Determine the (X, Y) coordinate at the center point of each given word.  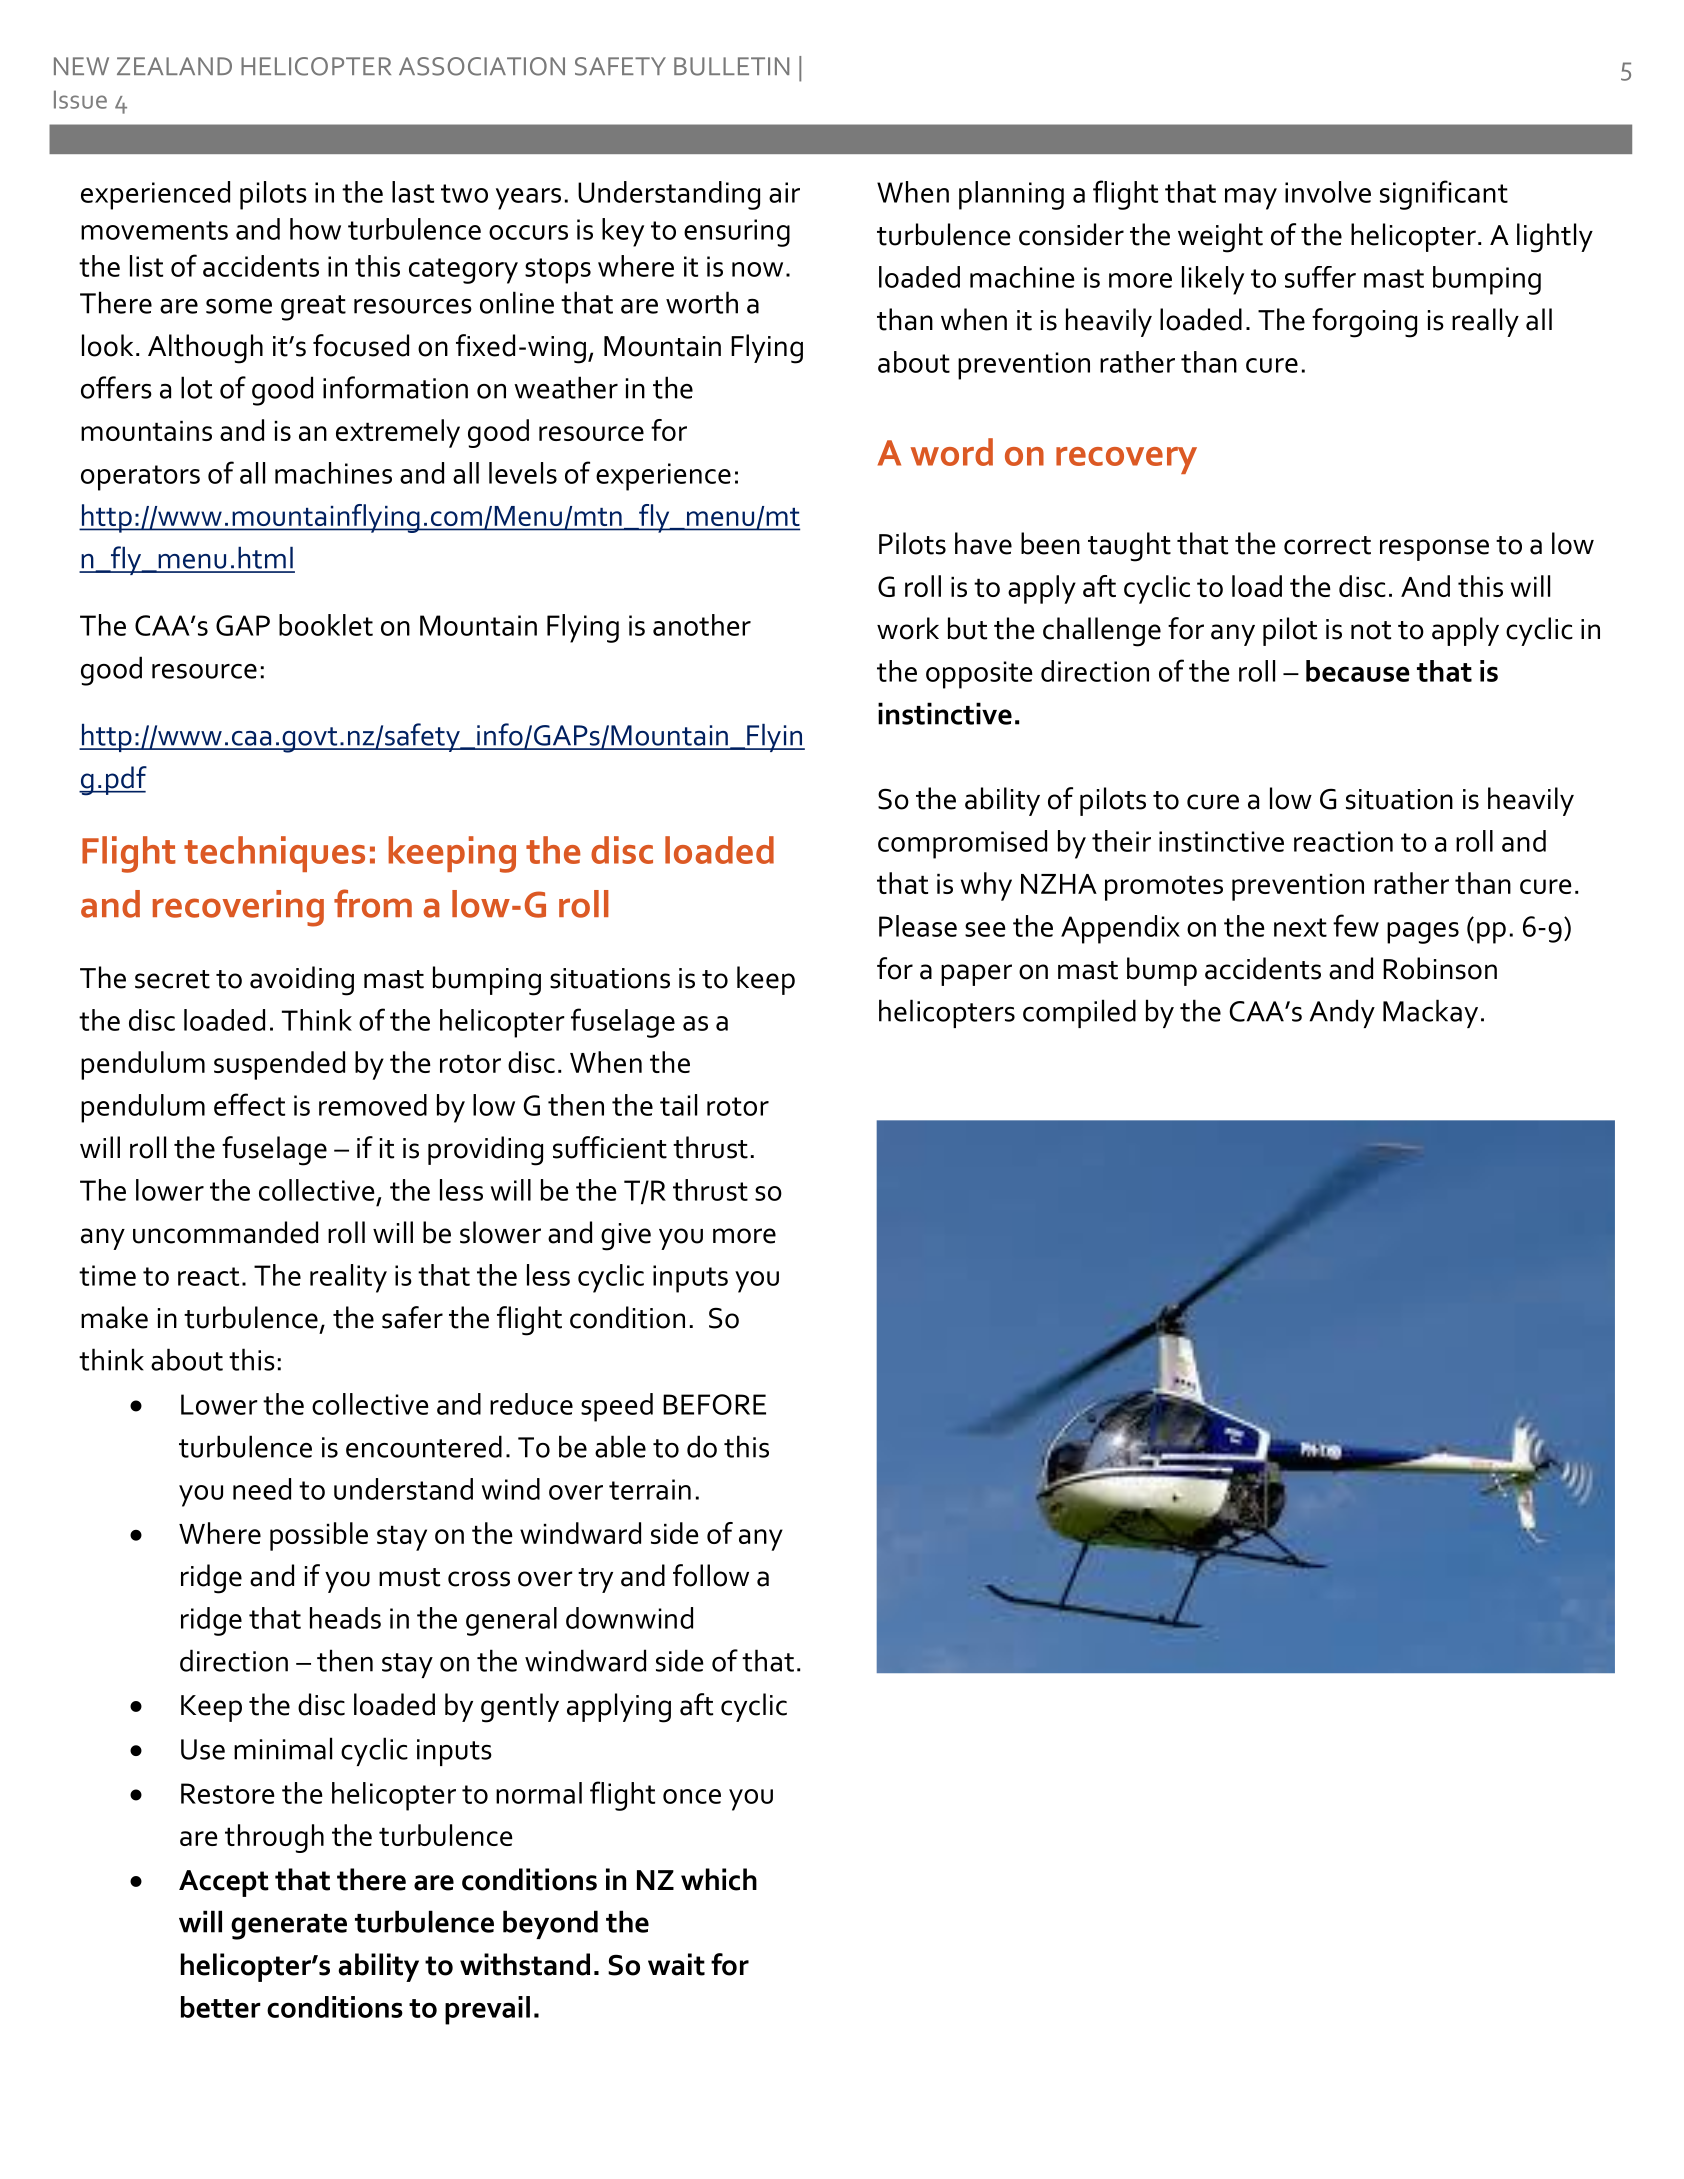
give (626, 1237)
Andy (1342, 1013)
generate (289, 1927)
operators (140, 478)
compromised (962, 844)
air (784, 192)
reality (348, 1278)
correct (1327, 545)
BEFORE (714, 1404)
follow (711, 1575)
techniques (274, 854)
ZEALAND (174, 66)
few (1356, 925)
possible (319, 1536)
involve (1328, 192)
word (952, 452)
